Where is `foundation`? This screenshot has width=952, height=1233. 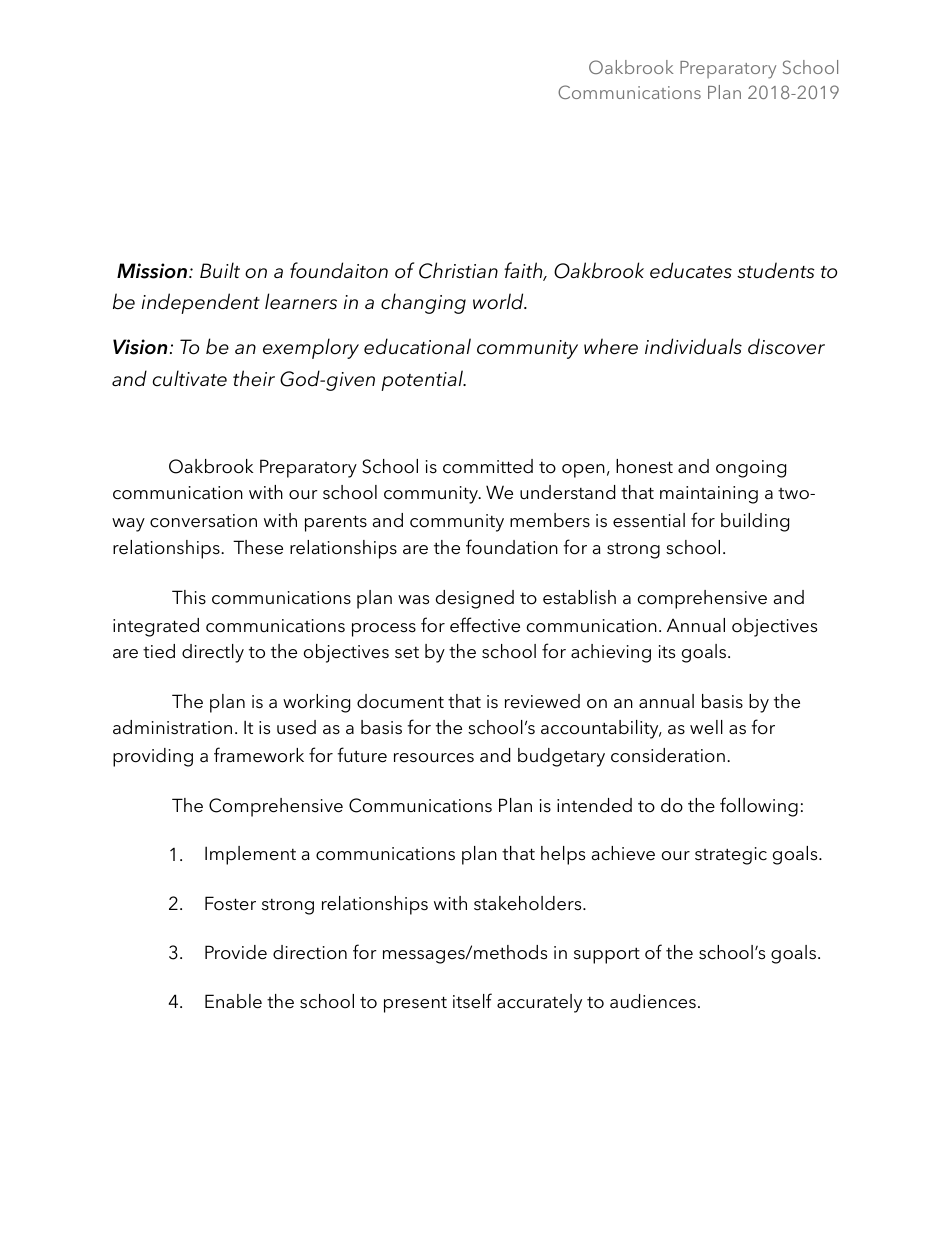 foundation is located at coordinates (512, 547).
